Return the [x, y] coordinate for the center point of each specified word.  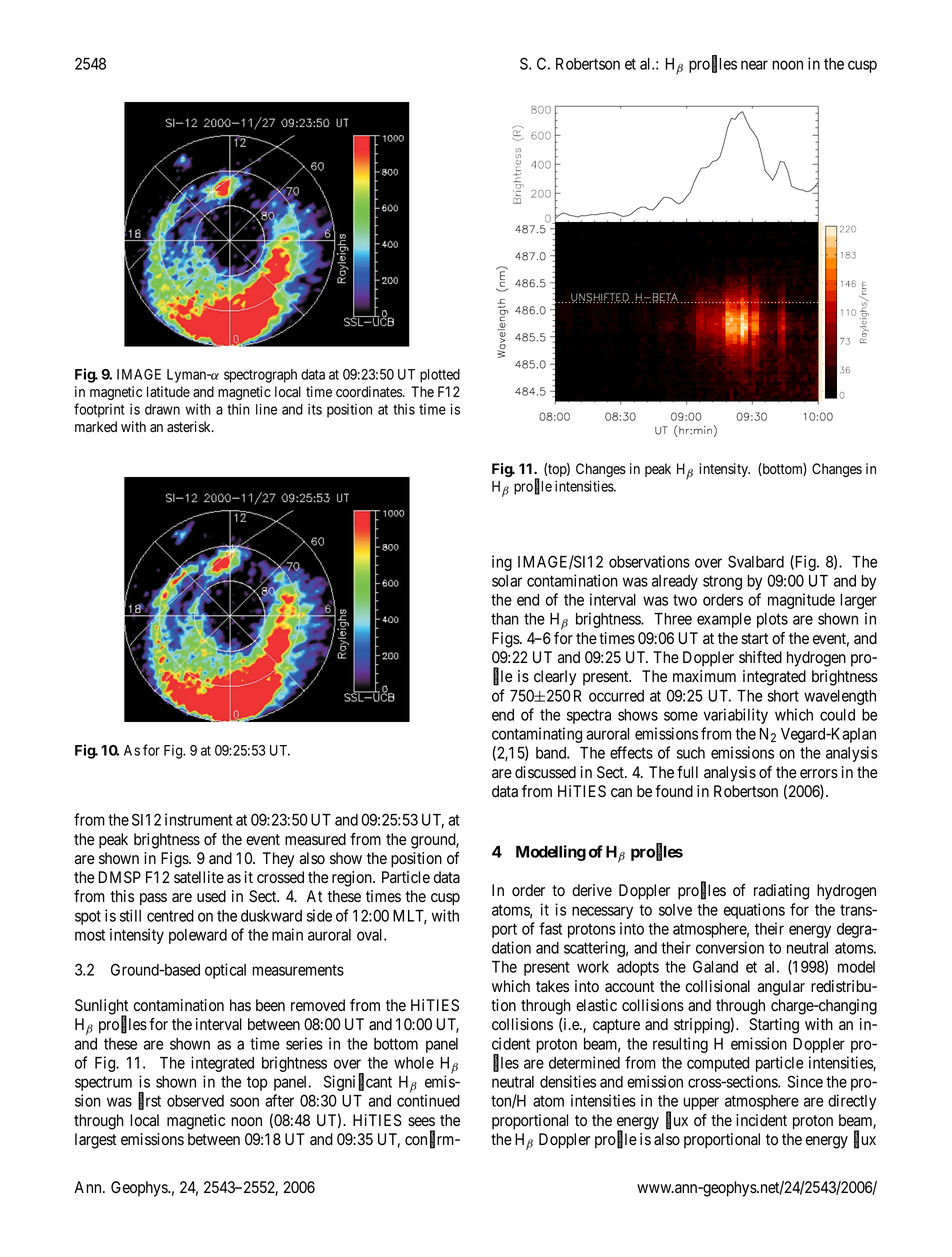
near [754, 65]
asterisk [190, 427]
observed [195, 1101]
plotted [440, 376]
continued [428, 1100]
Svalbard [756, 561]
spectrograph [260, 376]
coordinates [370, 392]
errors [819, 774]
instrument [199, 819]
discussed [545, 772]
